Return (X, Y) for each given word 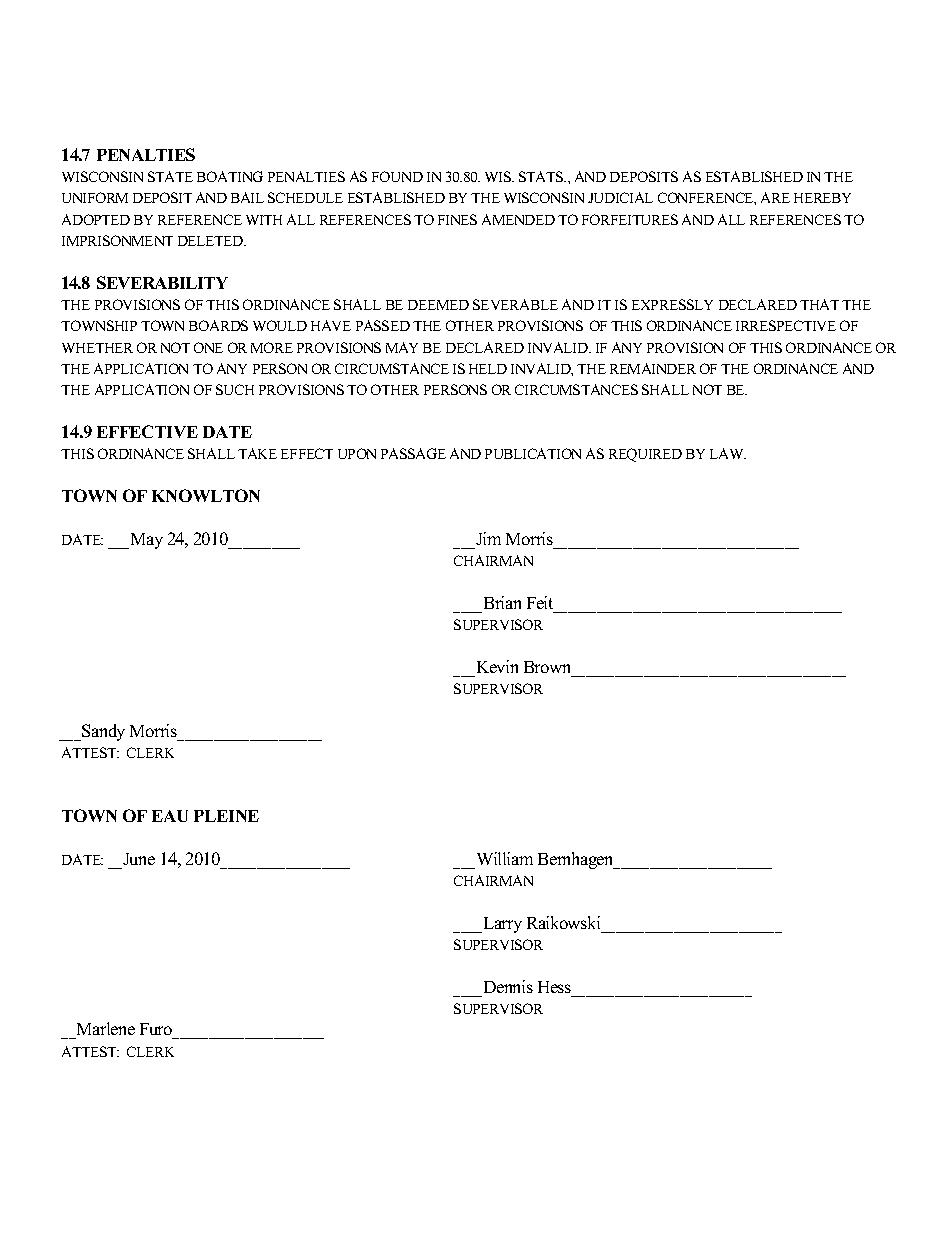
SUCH (235, 389)
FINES (457, 219)
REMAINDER (653, 368)
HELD (488, 369)
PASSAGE (413, 453)
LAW (728, 453)
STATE (170, 176)
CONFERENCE (707, 198)
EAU (170, 816)
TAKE (257, 453)
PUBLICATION (533, 453)
